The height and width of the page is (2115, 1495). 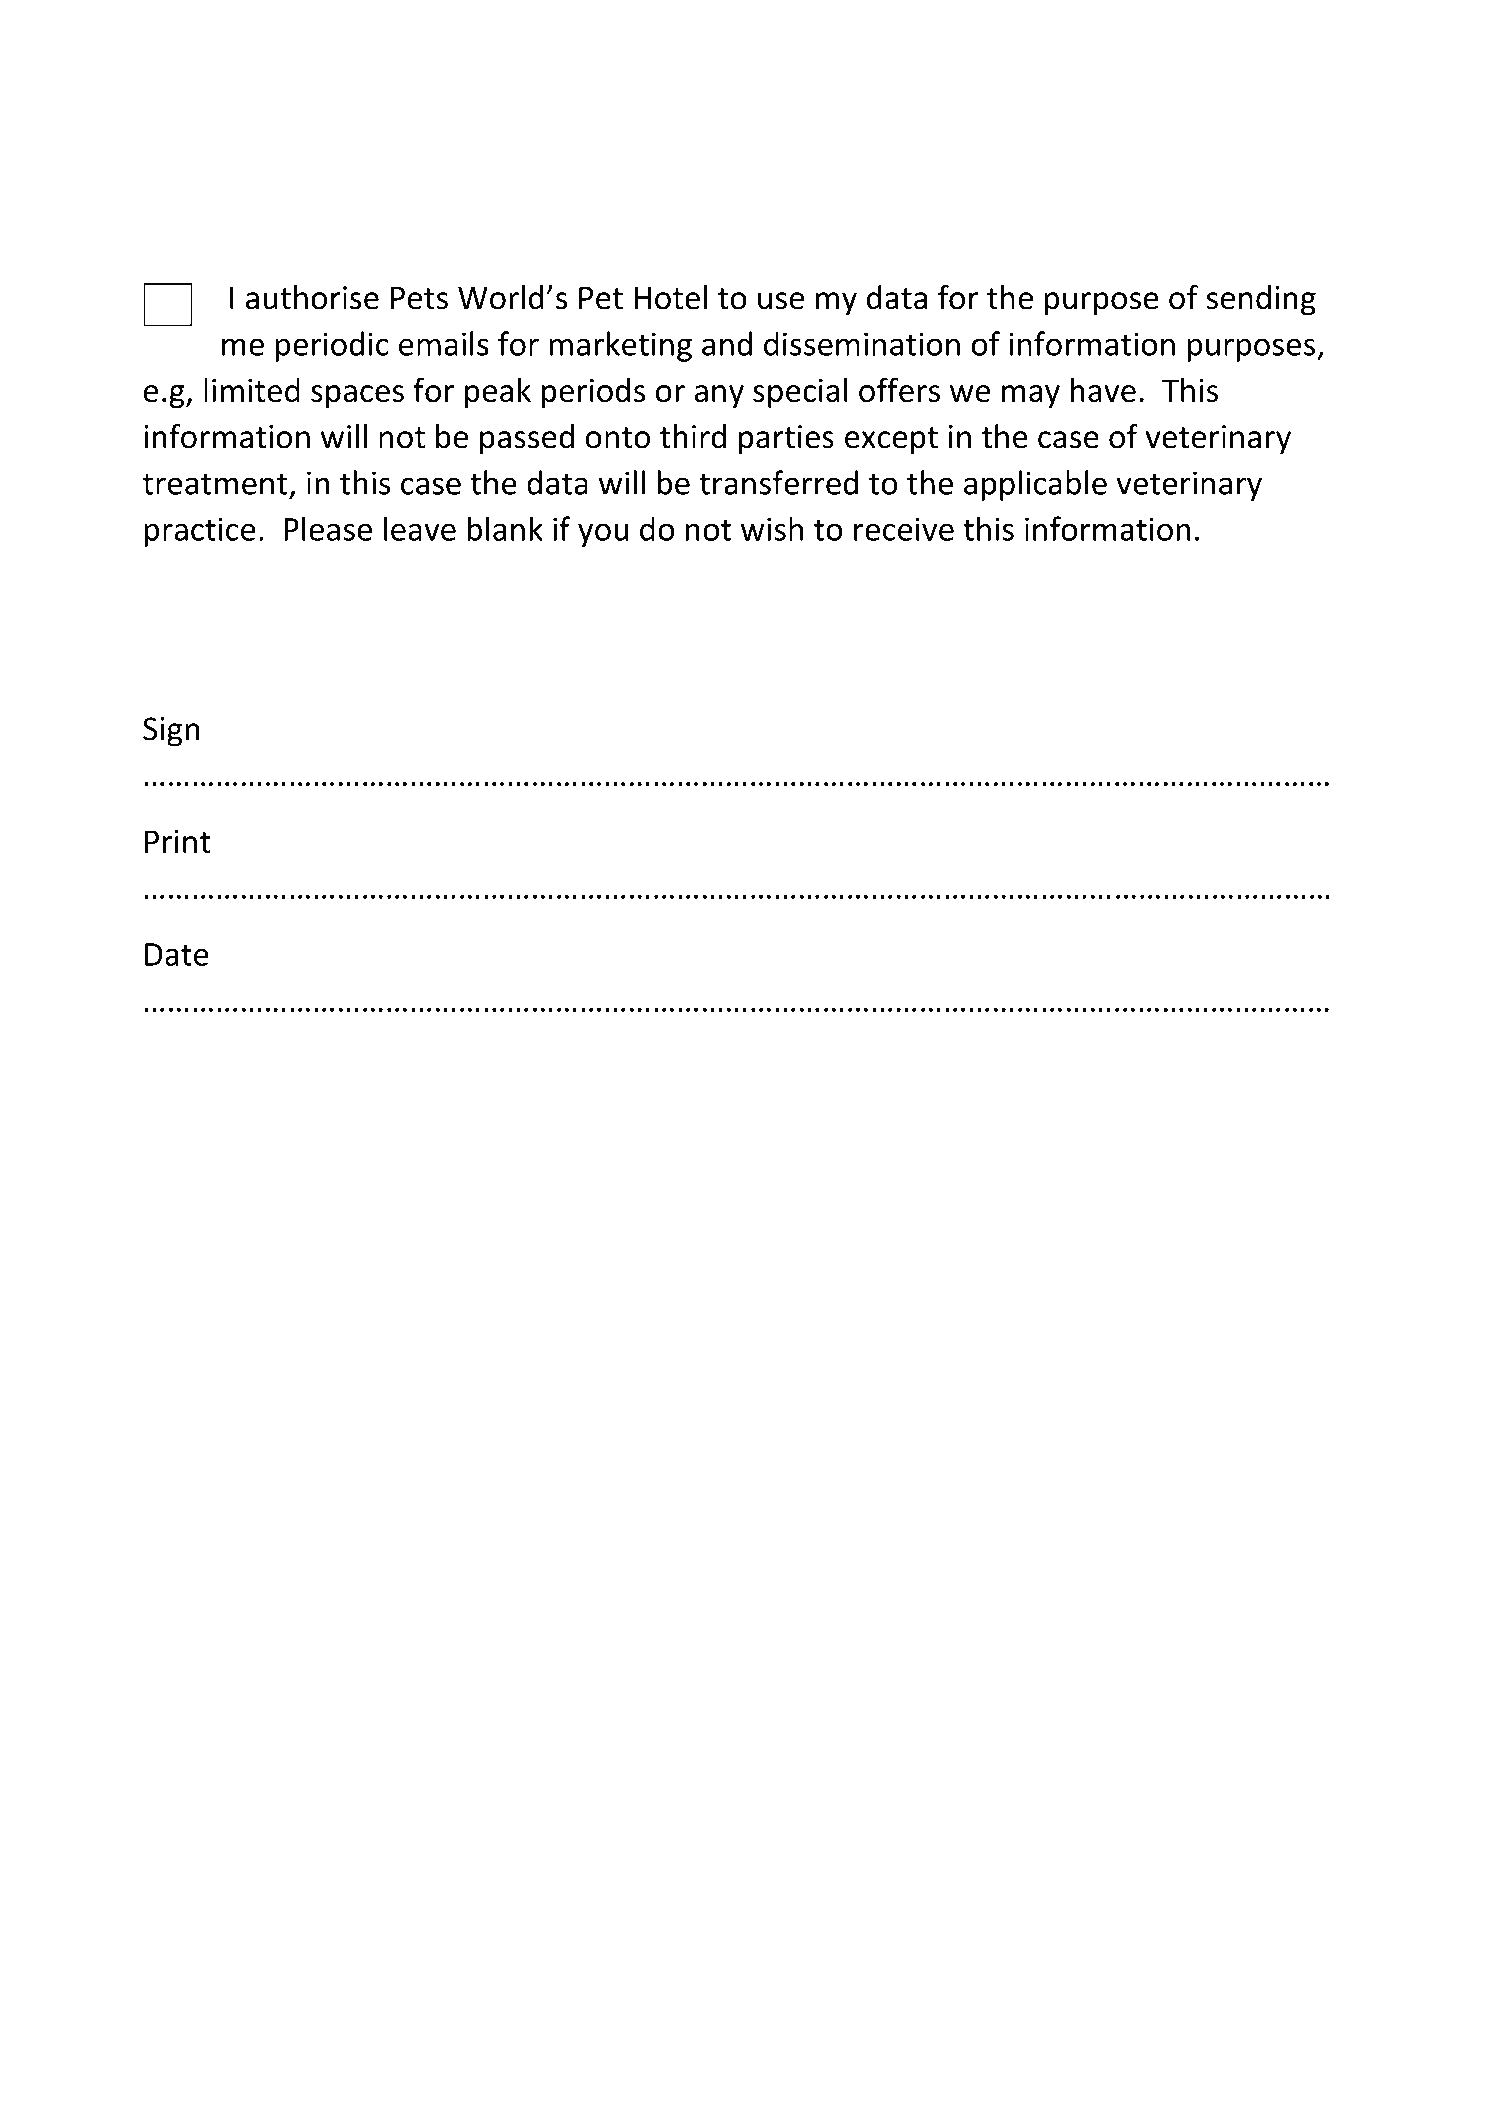 I want to click on treatment, so click(x=215, y=484).
